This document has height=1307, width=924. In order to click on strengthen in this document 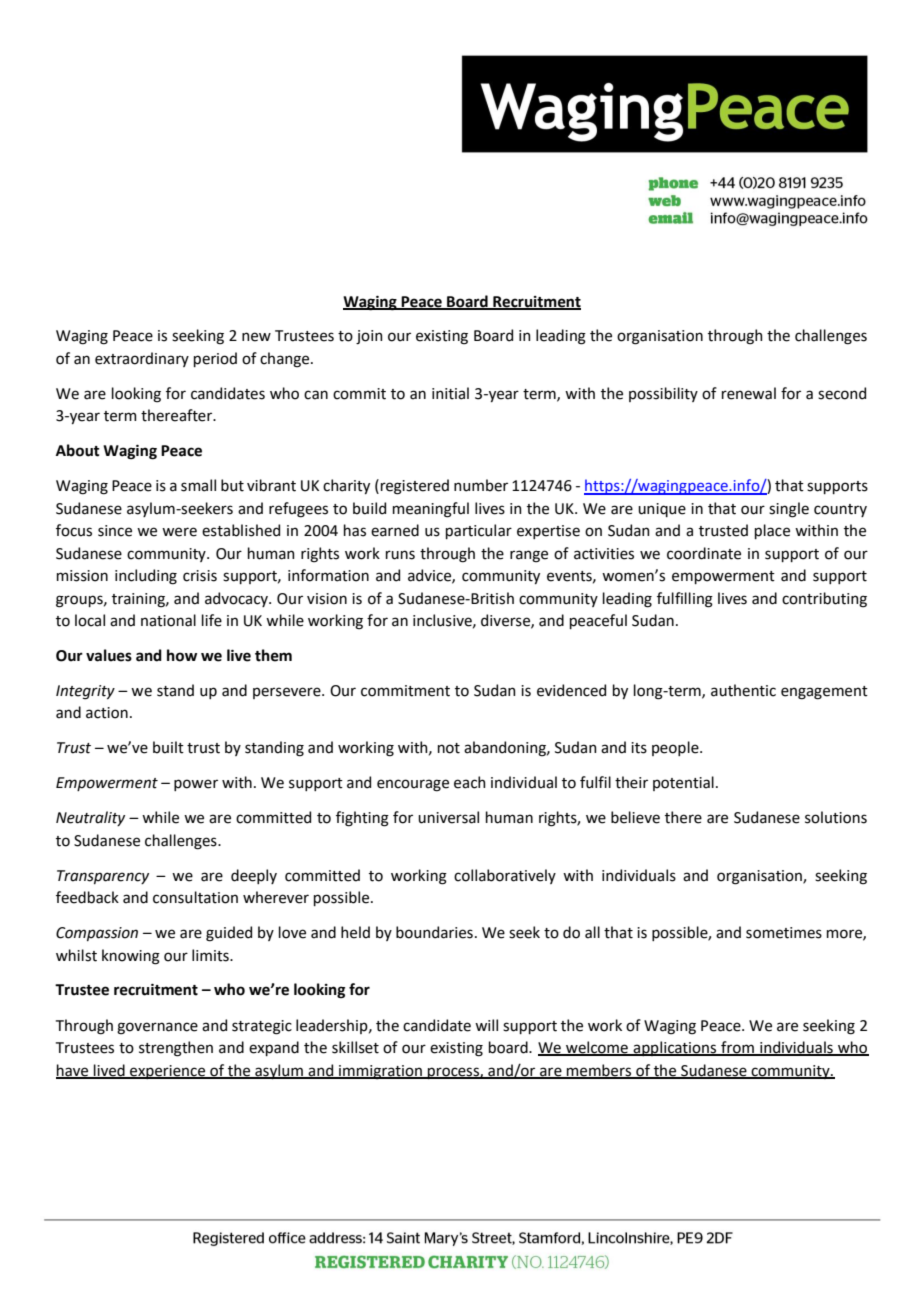, I will do `click(176, 1049)`.
